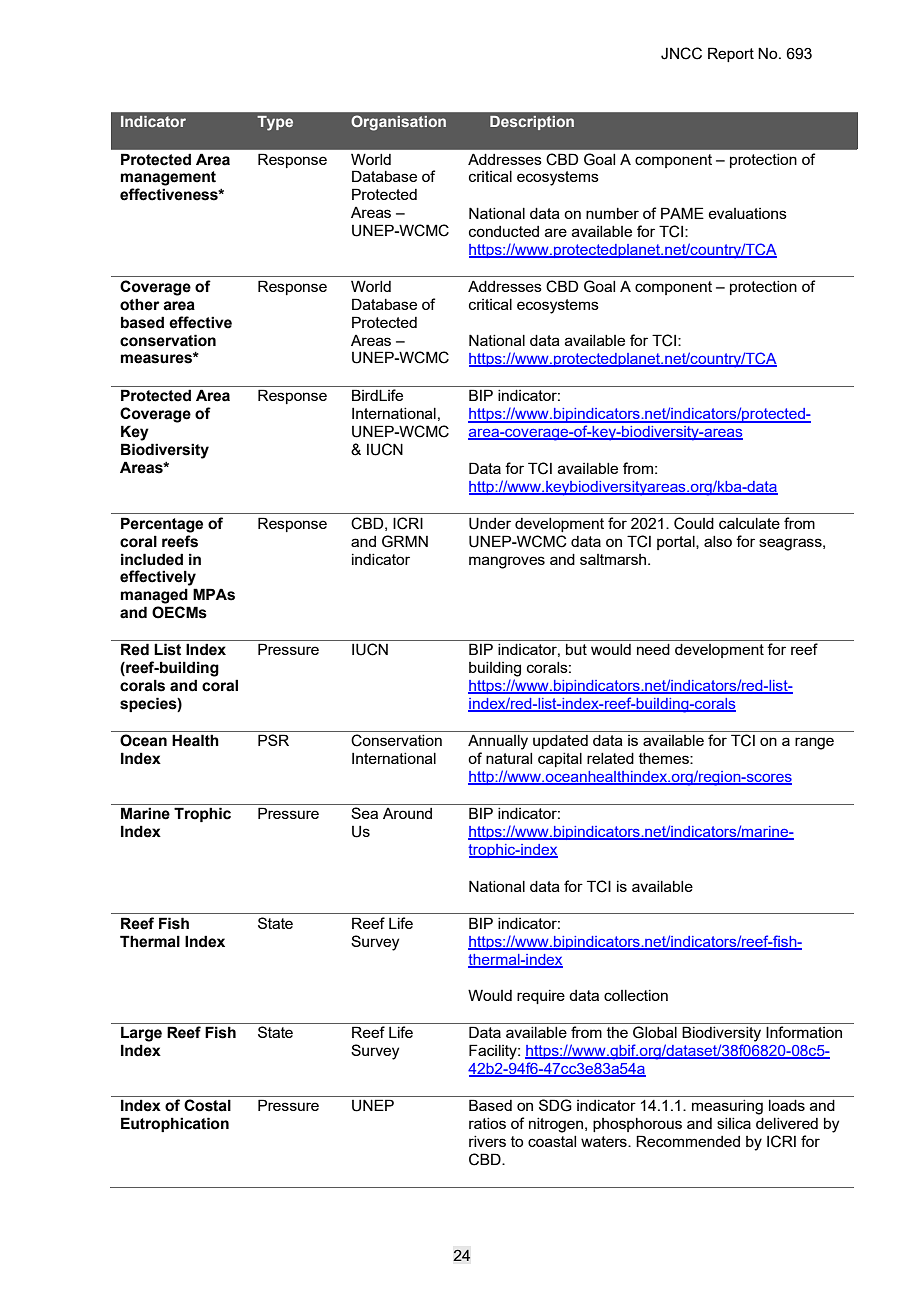  What do you see at coordinates (487, 1123) in the document?
I see `ratios` at bounding box center [487, 1123].
